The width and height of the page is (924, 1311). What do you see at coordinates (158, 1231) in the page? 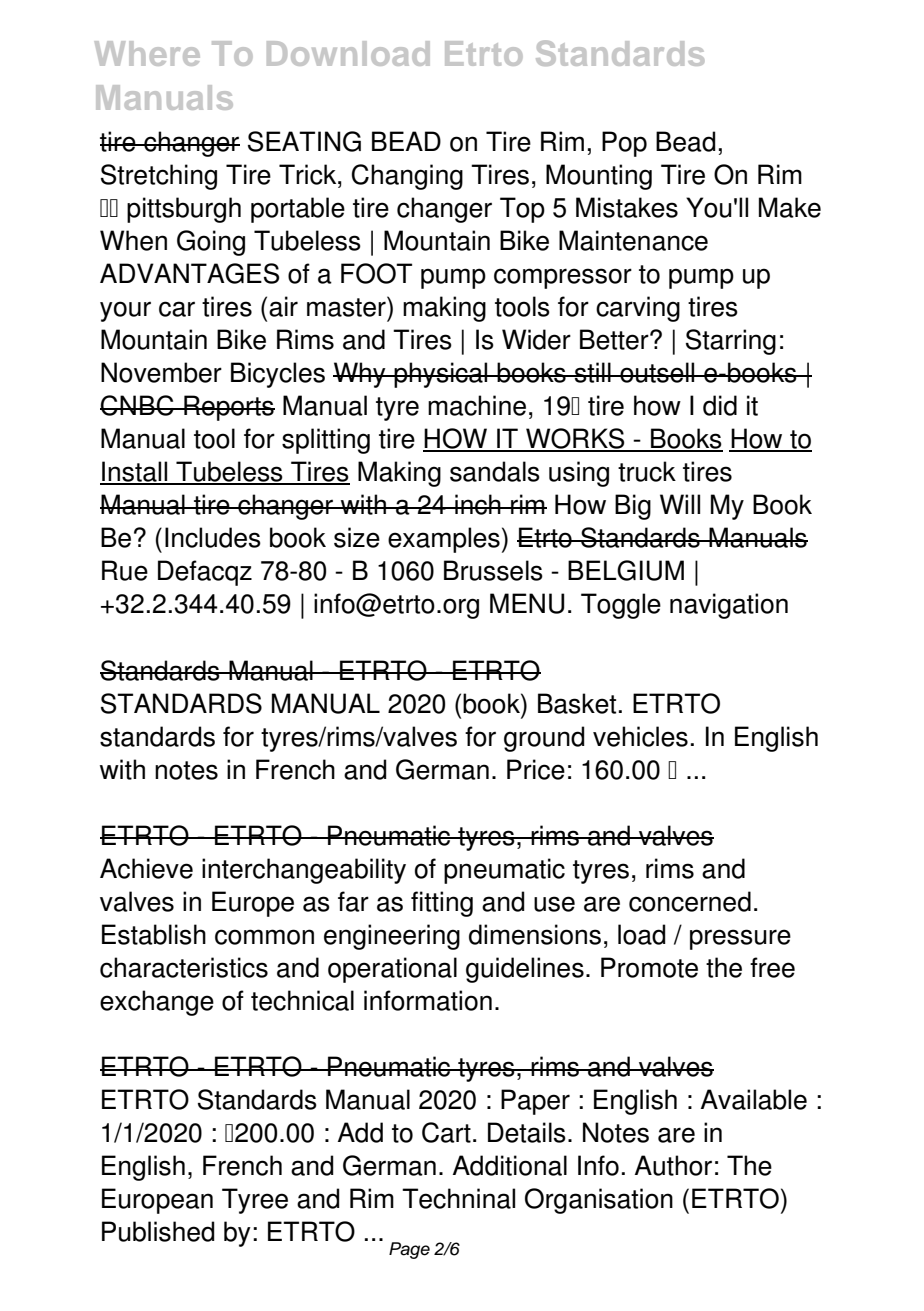
I see `Published` at bounding box center [158, 1231].
